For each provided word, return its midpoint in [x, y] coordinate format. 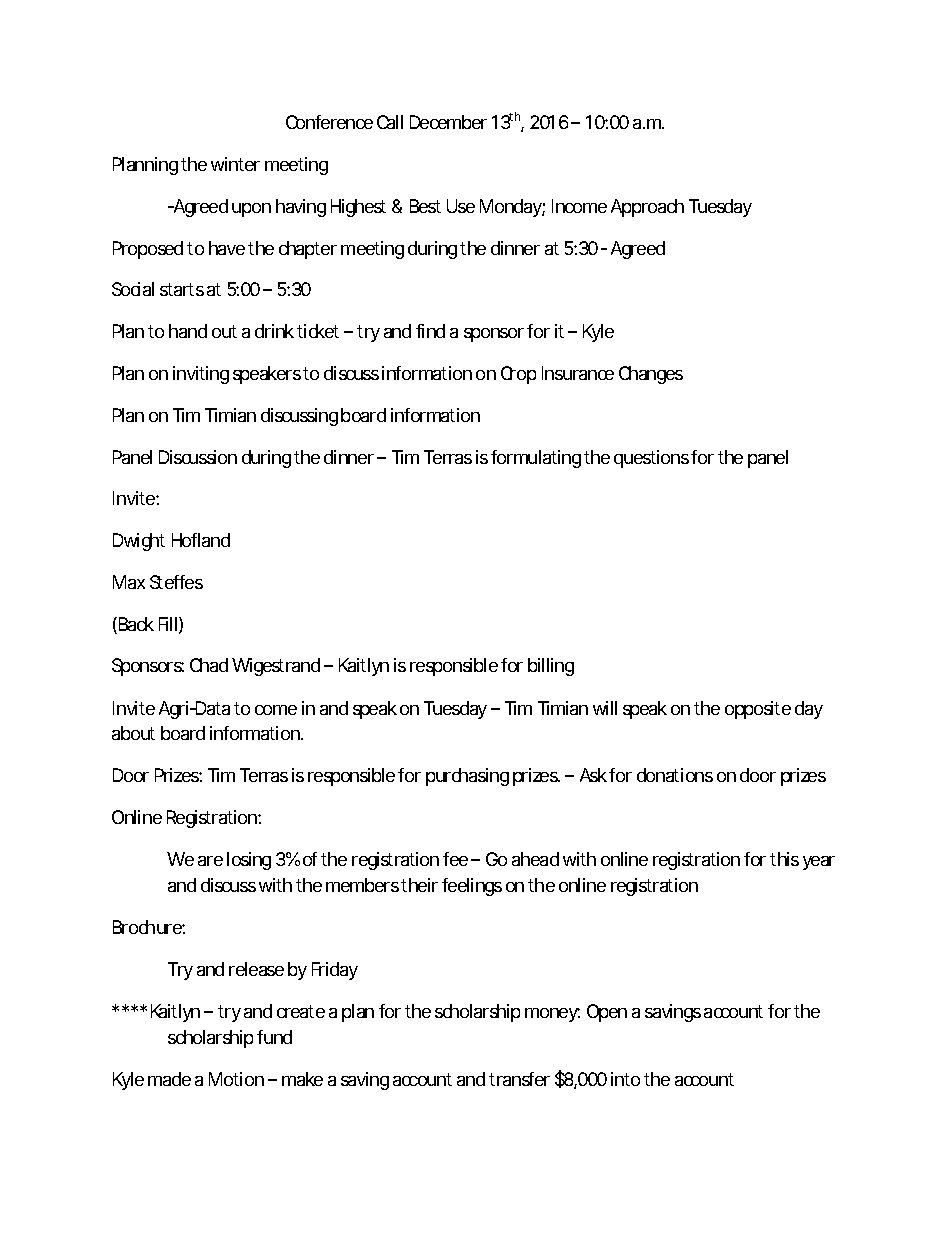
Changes [651, 375]
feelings [472, 887]
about [133, 733]
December [448, 122]
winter [235, 164]
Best [425, 206]
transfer [519, 1079]
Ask [593, 775]
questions [651, 459]
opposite [758, 710]
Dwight [139, 542]
